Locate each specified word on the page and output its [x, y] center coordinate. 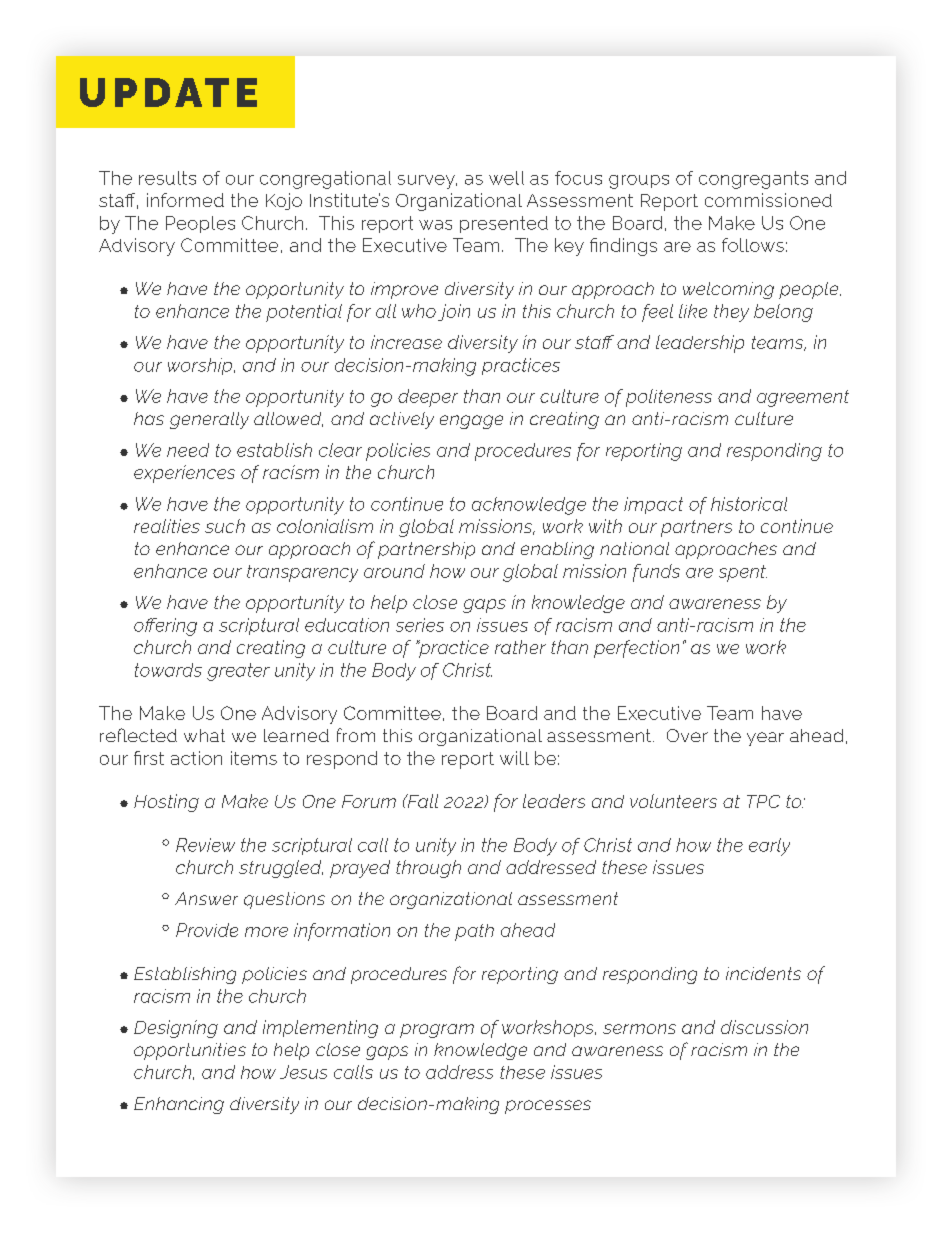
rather [520, 647]
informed [185, 200]
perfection [636, 649]
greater [238, 672]
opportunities [190, 1051]
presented [504, 224]
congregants [753, 180]
